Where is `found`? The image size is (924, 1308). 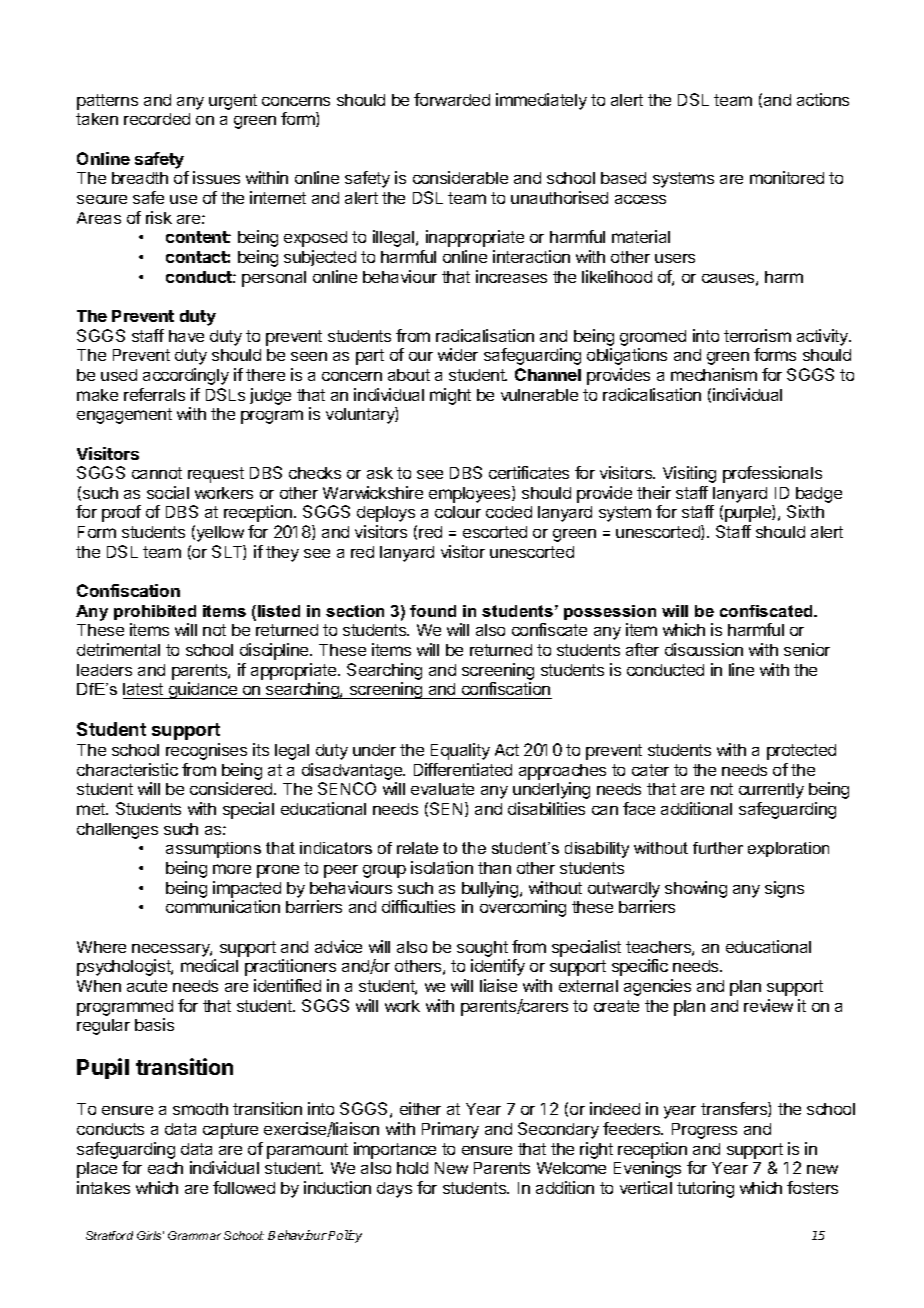 found is located at coordinates (433, 611).
